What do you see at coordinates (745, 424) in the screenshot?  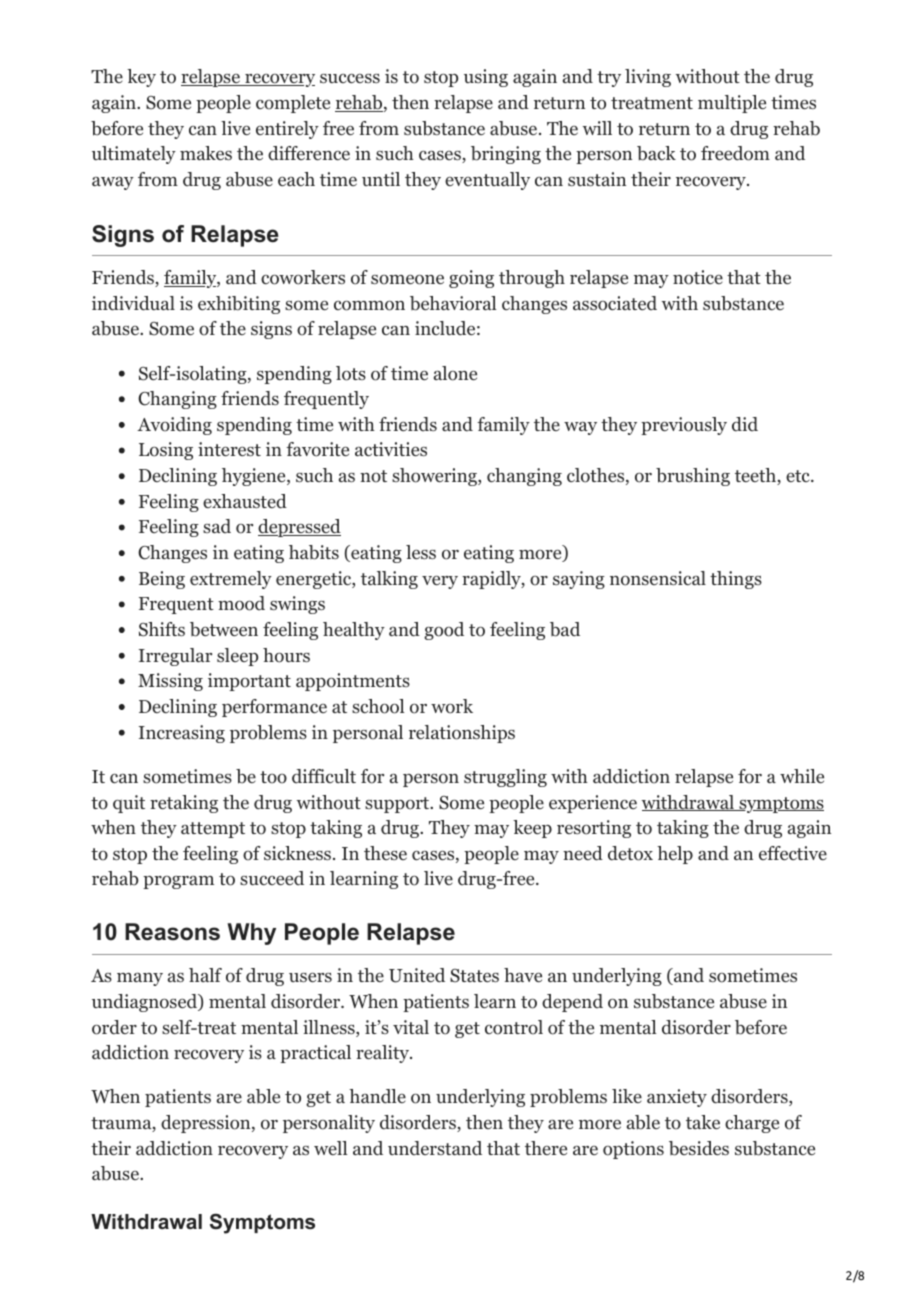 I see `did` at bounding box center [745, 424].
